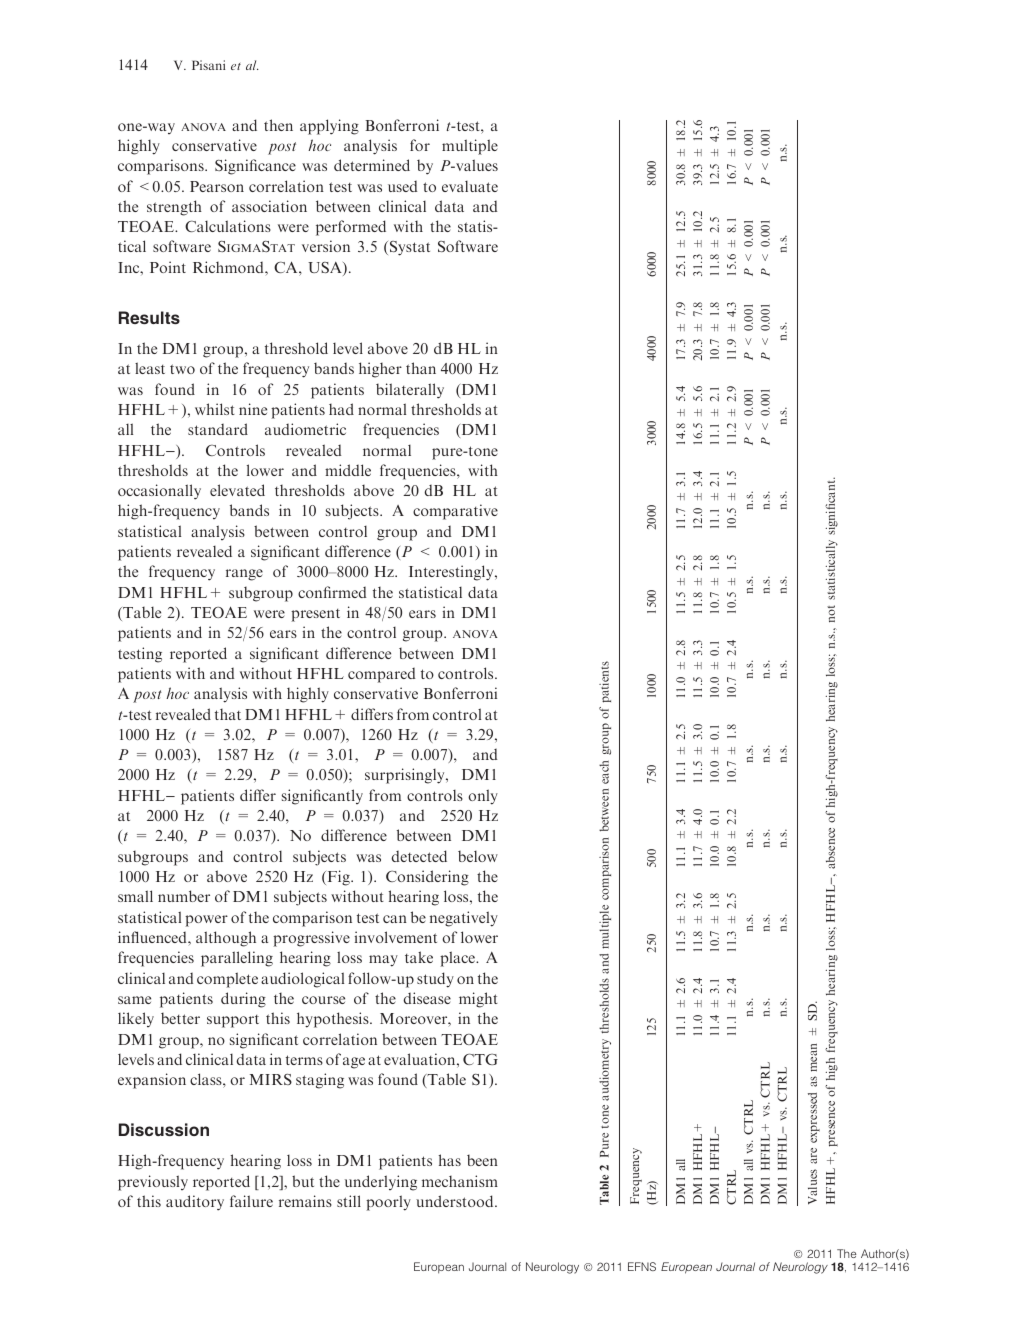  I want to click on has, so click(449, 1160).
